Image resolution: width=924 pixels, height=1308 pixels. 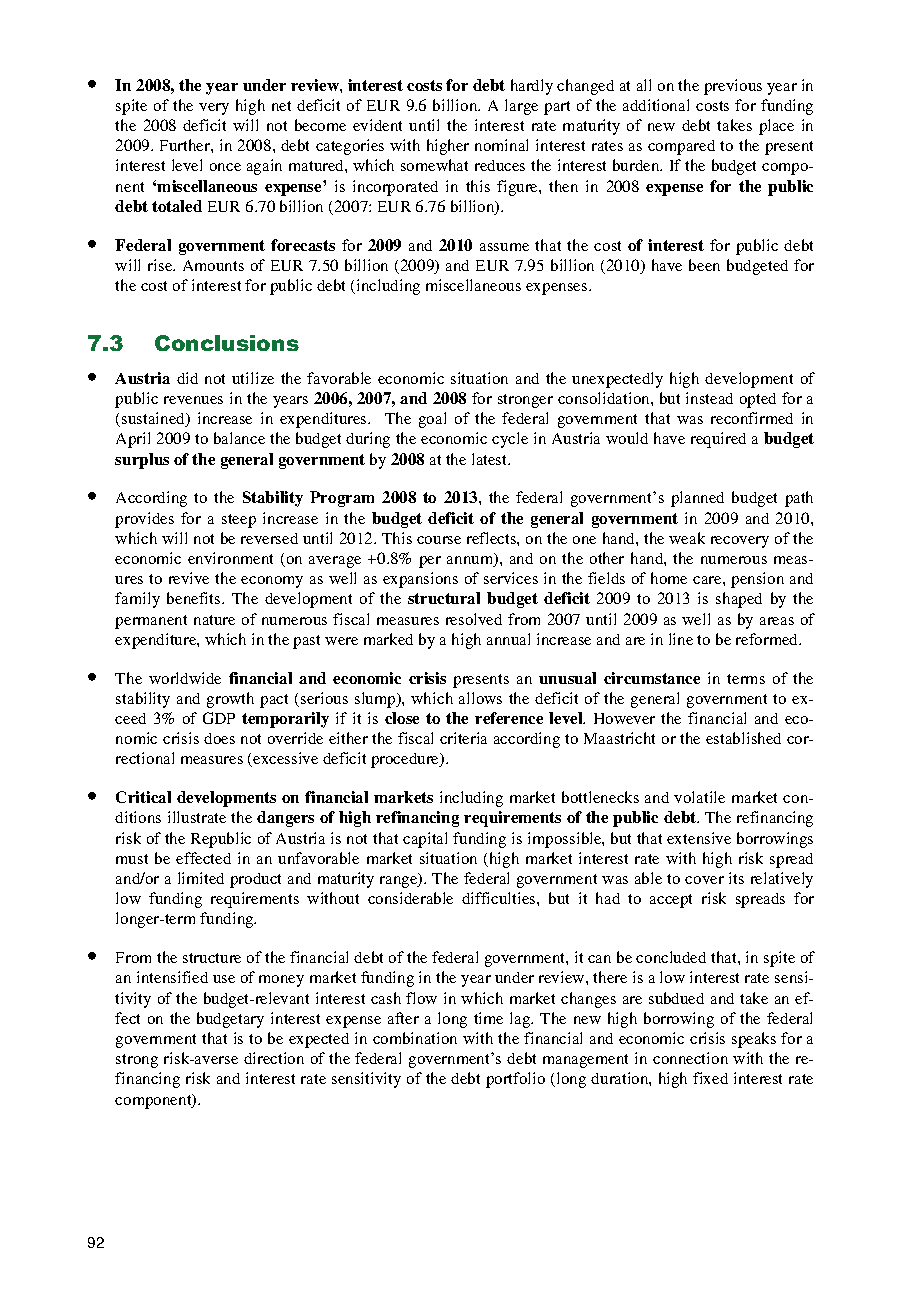 What do you see at coordinates (709, 398) in the screenshot?
I see `instead` at bounding box center [709, 398].
